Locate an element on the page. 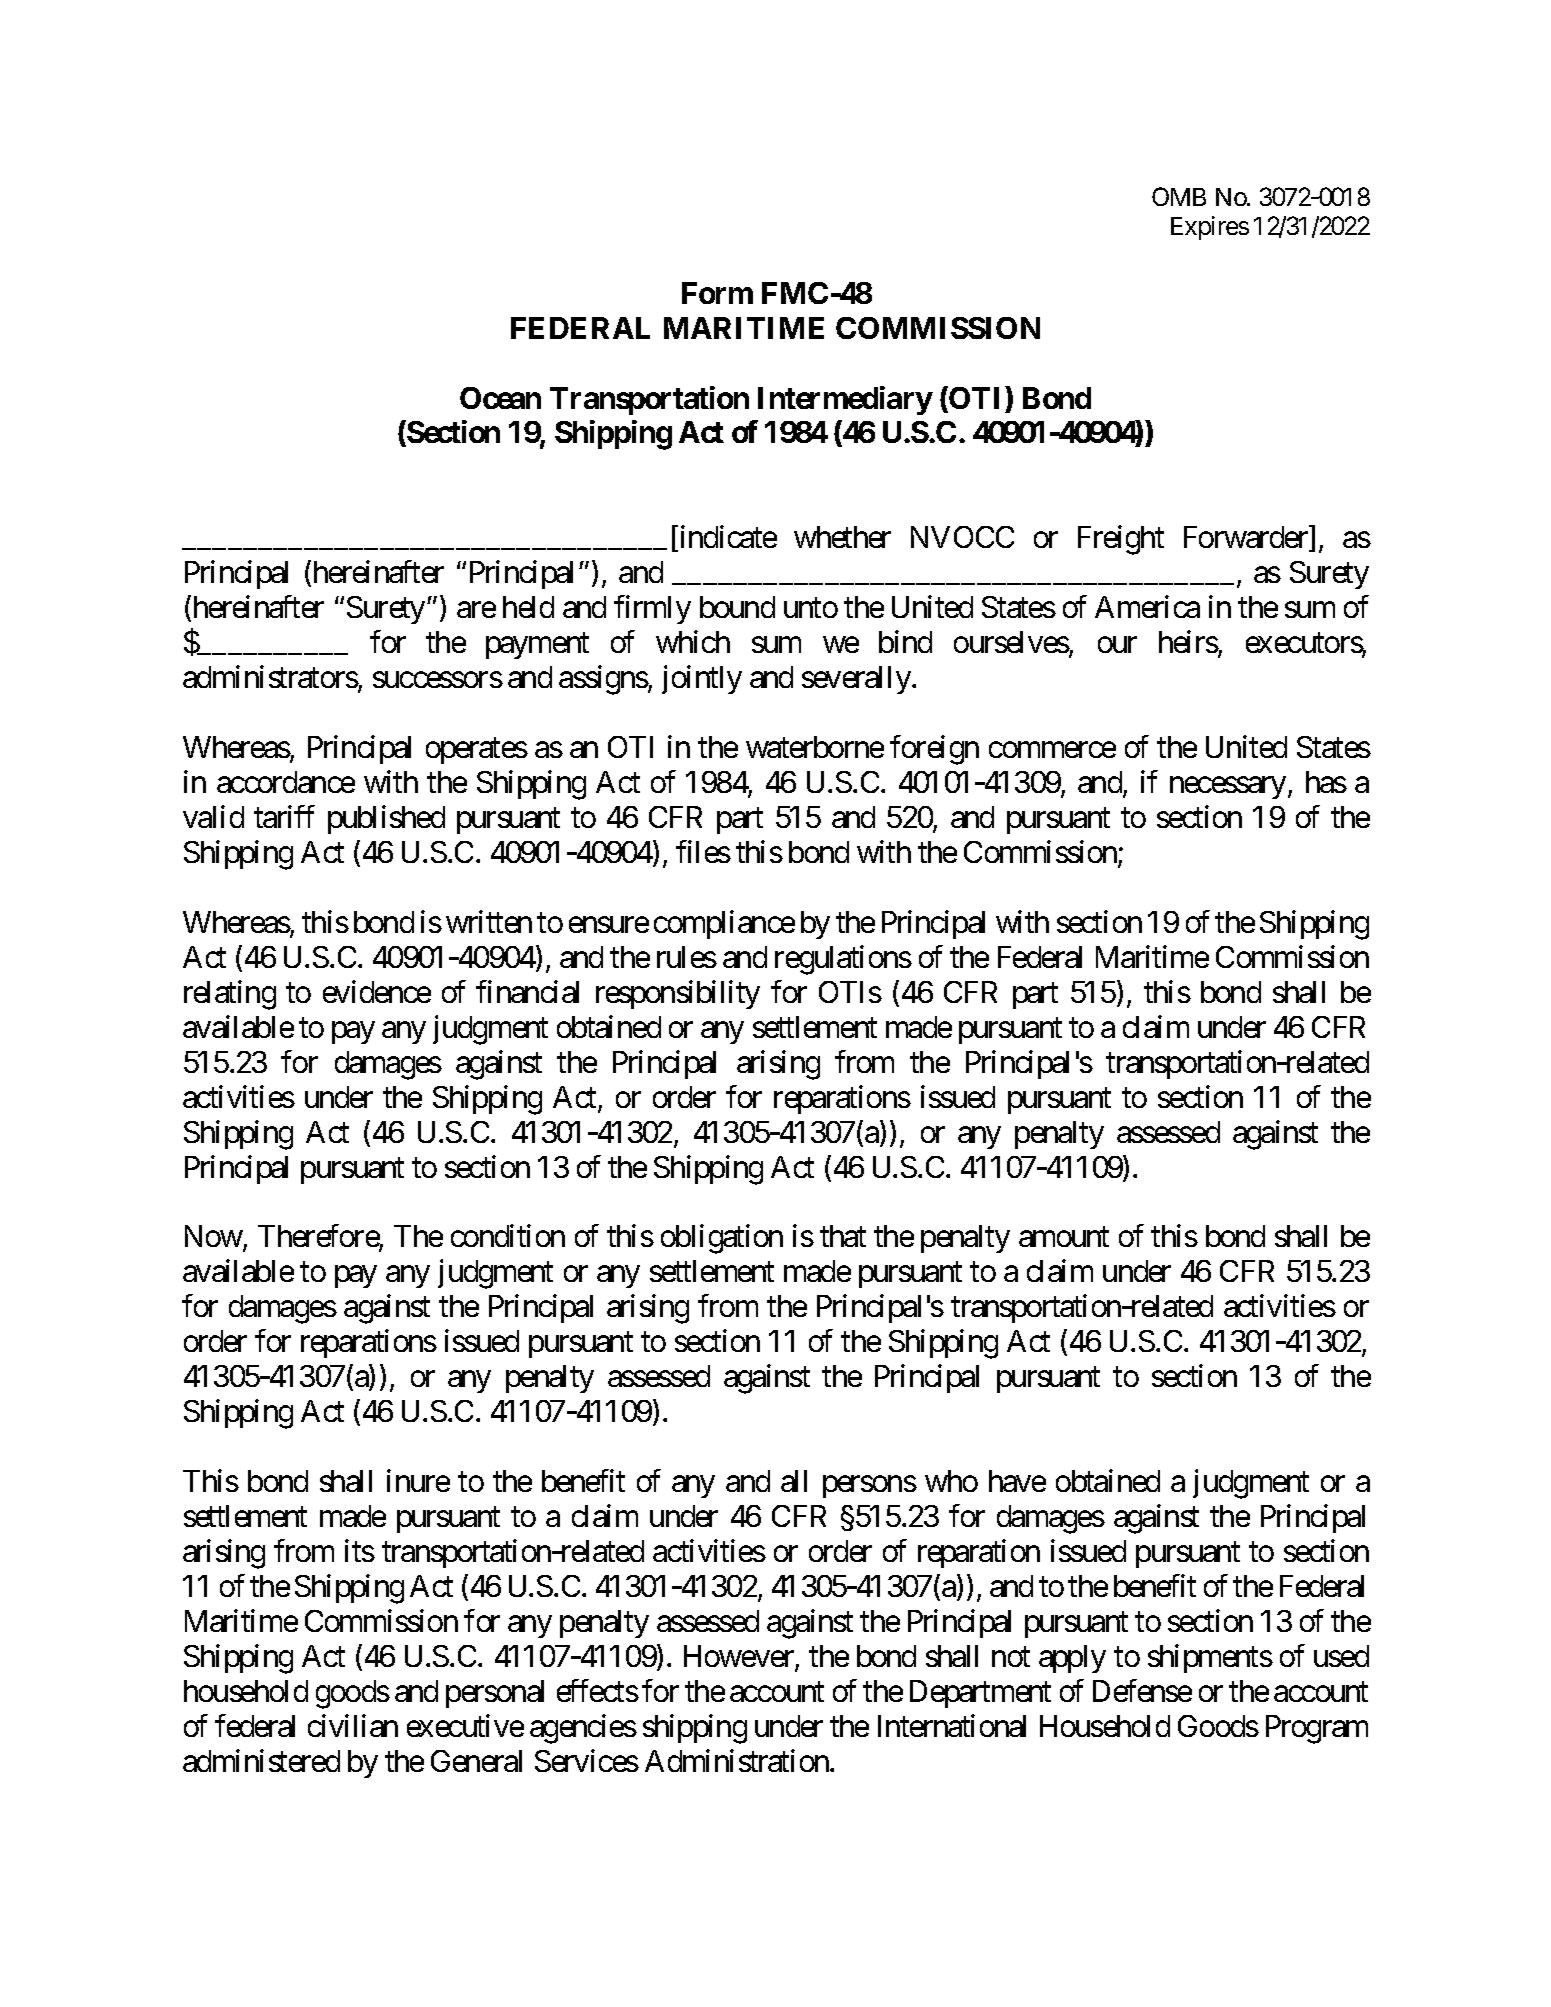 This page has width=1551, height=2007. published is located at coordinates (386, 819).
